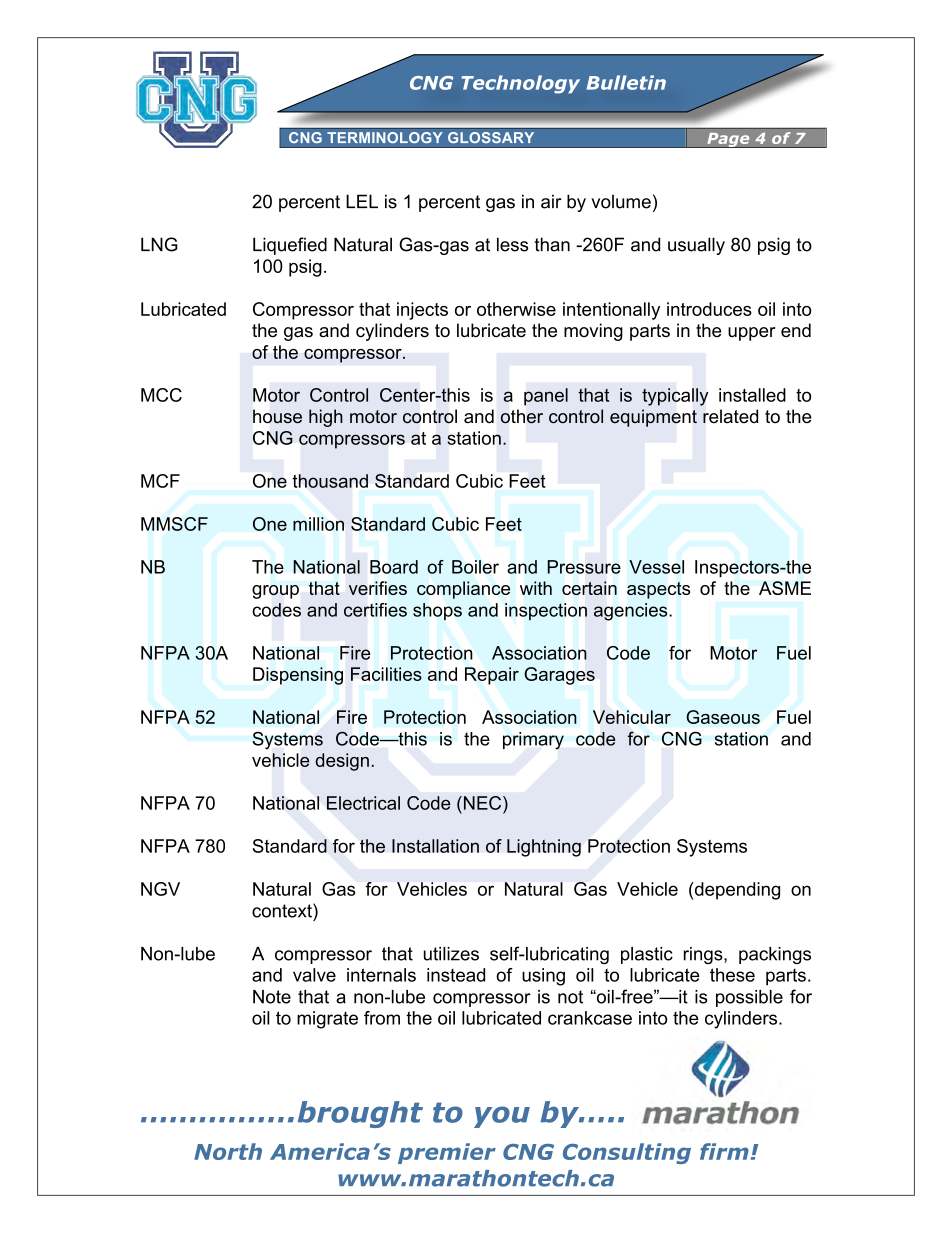 The image size is (952, 1233). Describe the element at coordinates (658, 590) in the image. I see `aspects` at that location.
